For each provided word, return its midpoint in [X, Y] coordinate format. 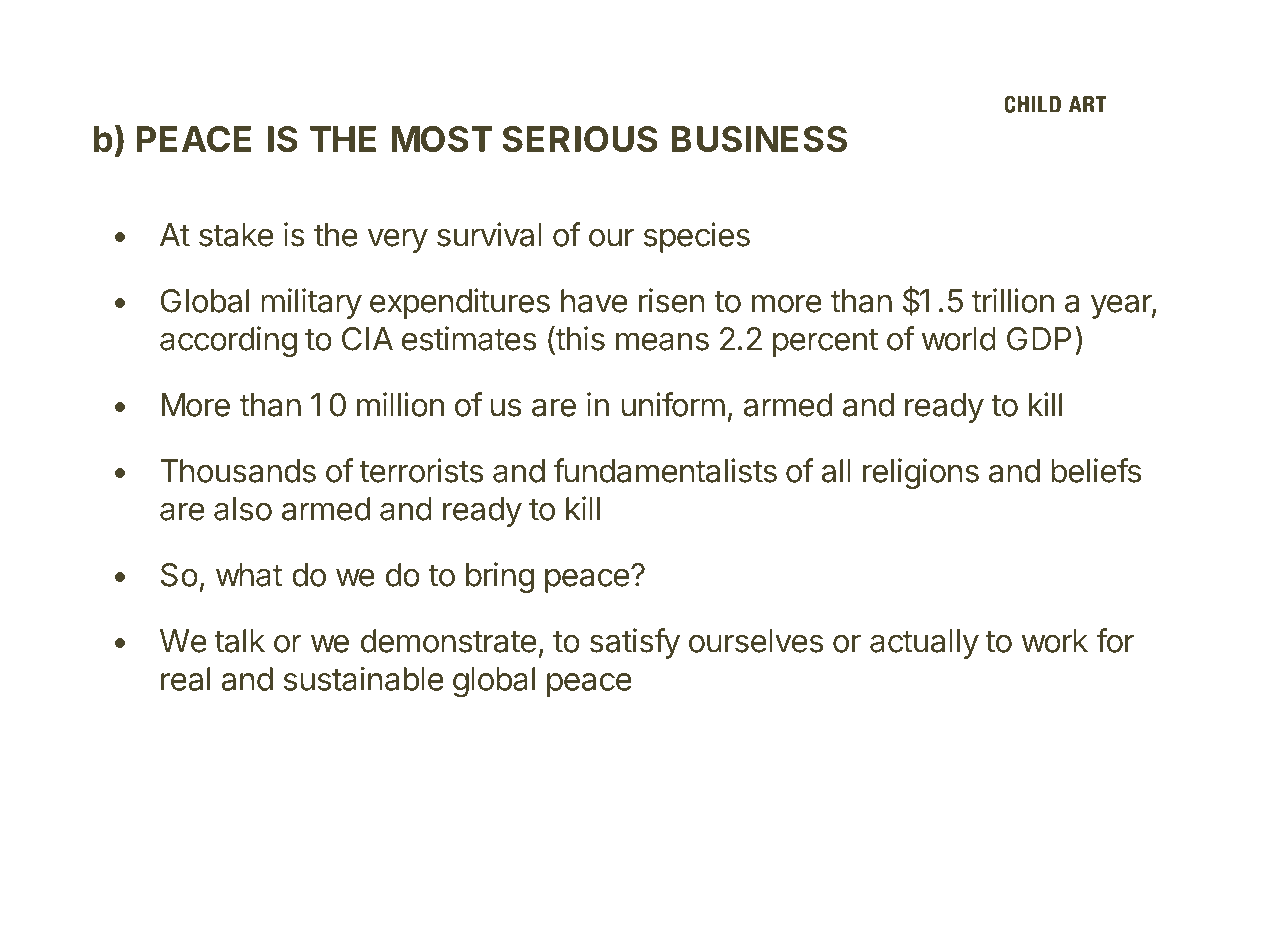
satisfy [635, 643]
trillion [1013, 300]
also [243, 509]
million [400, 404]
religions [921, 473]
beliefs [1096, 470]
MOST [442, 139]
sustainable [364, 678]
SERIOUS [580, 139]
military [311, 303]
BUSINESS [759, 139]
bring [500, 577]
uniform [673, 404]
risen [672, 300]
